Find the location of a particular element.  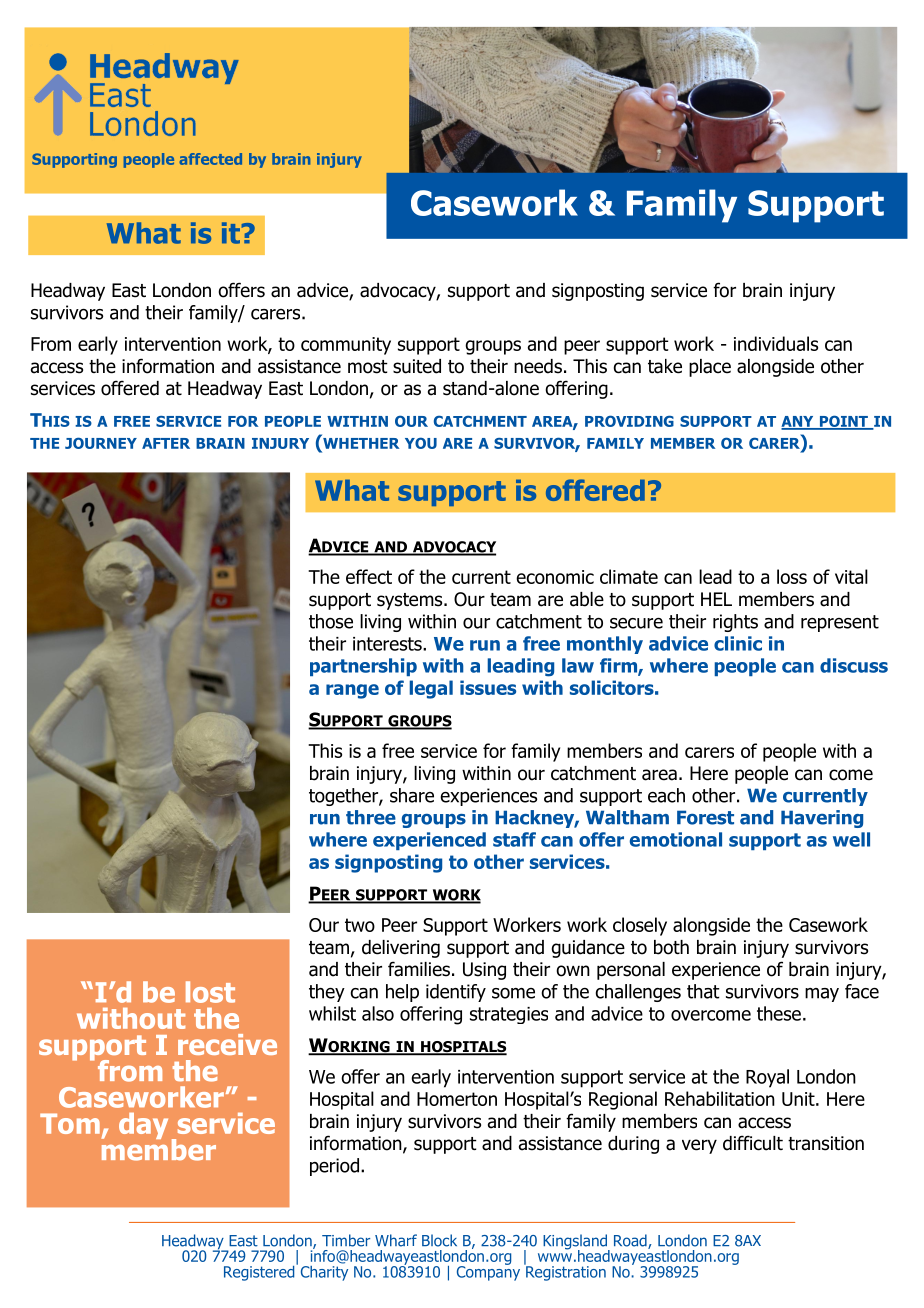

issues is located at coordinates (488, 687).
